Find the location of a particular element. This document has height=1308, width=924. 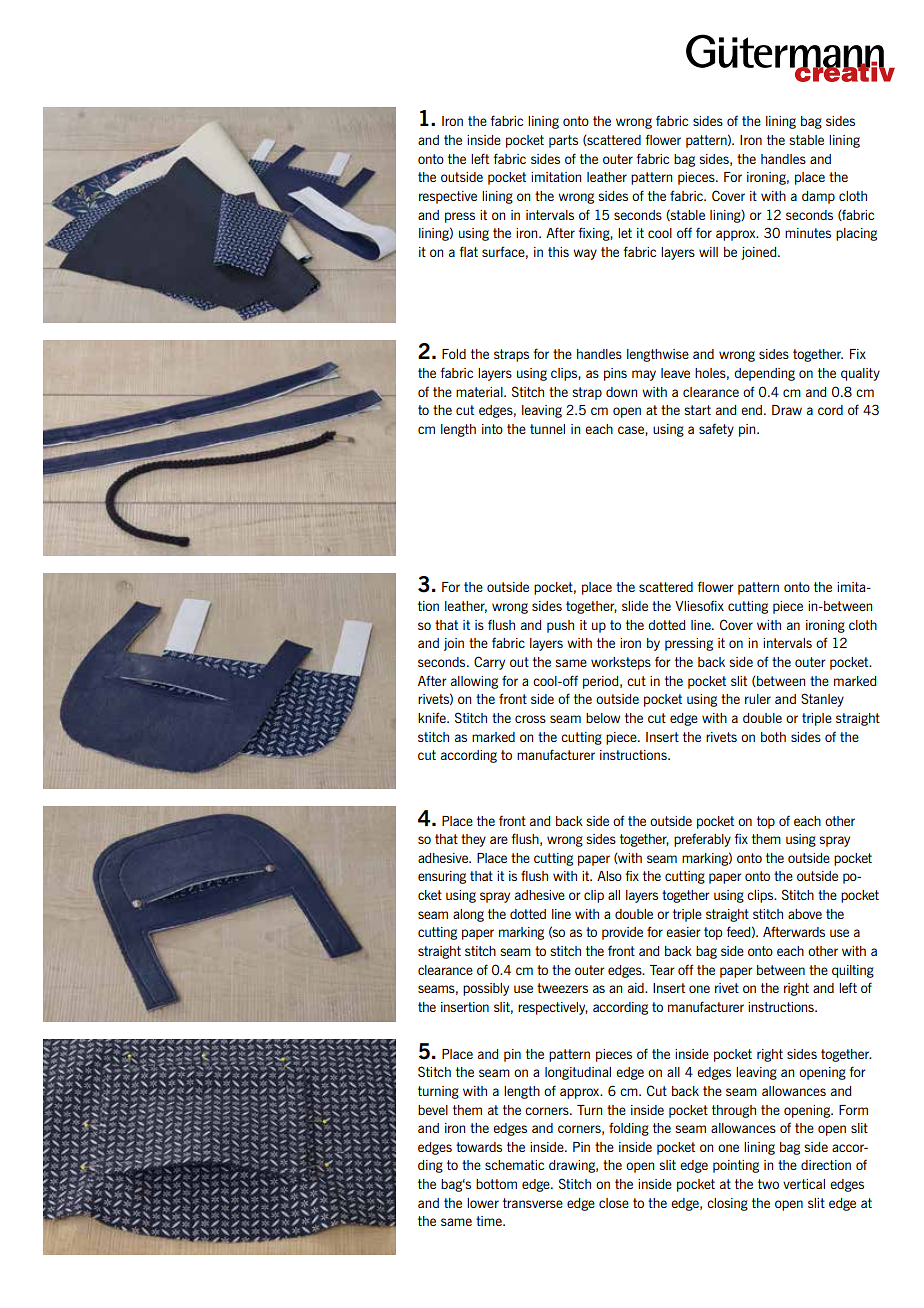

flat is located at coordinates (468, 251).
